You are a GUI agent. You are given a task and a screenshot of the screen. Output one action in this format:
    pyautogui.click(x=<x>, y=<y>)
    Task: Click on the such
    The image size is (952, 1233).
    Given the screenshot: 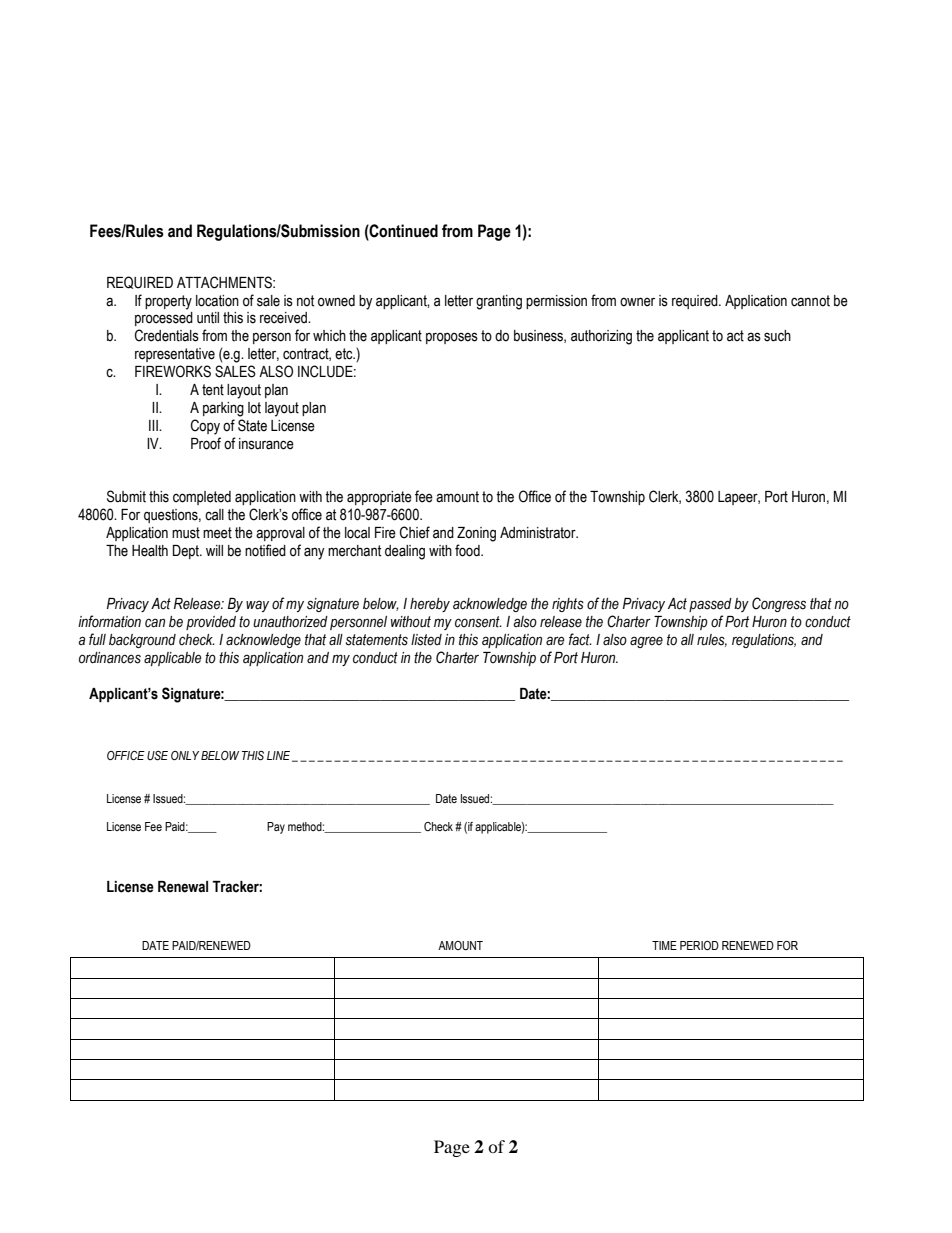 What is the action you would take?
    pyautogui.click(x=777, y=336)
